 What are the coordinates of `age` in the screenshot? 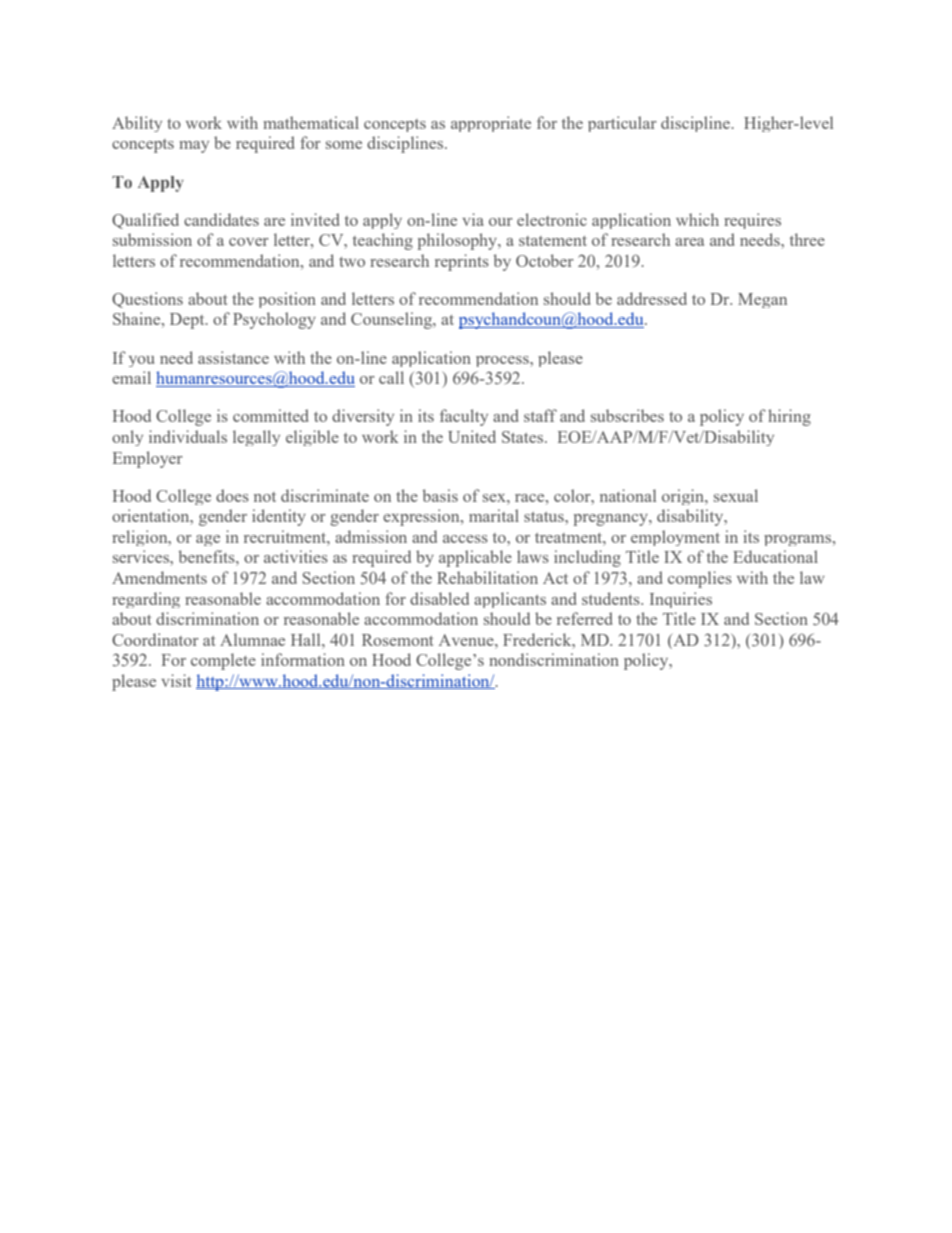 It's located at (208, 540).
